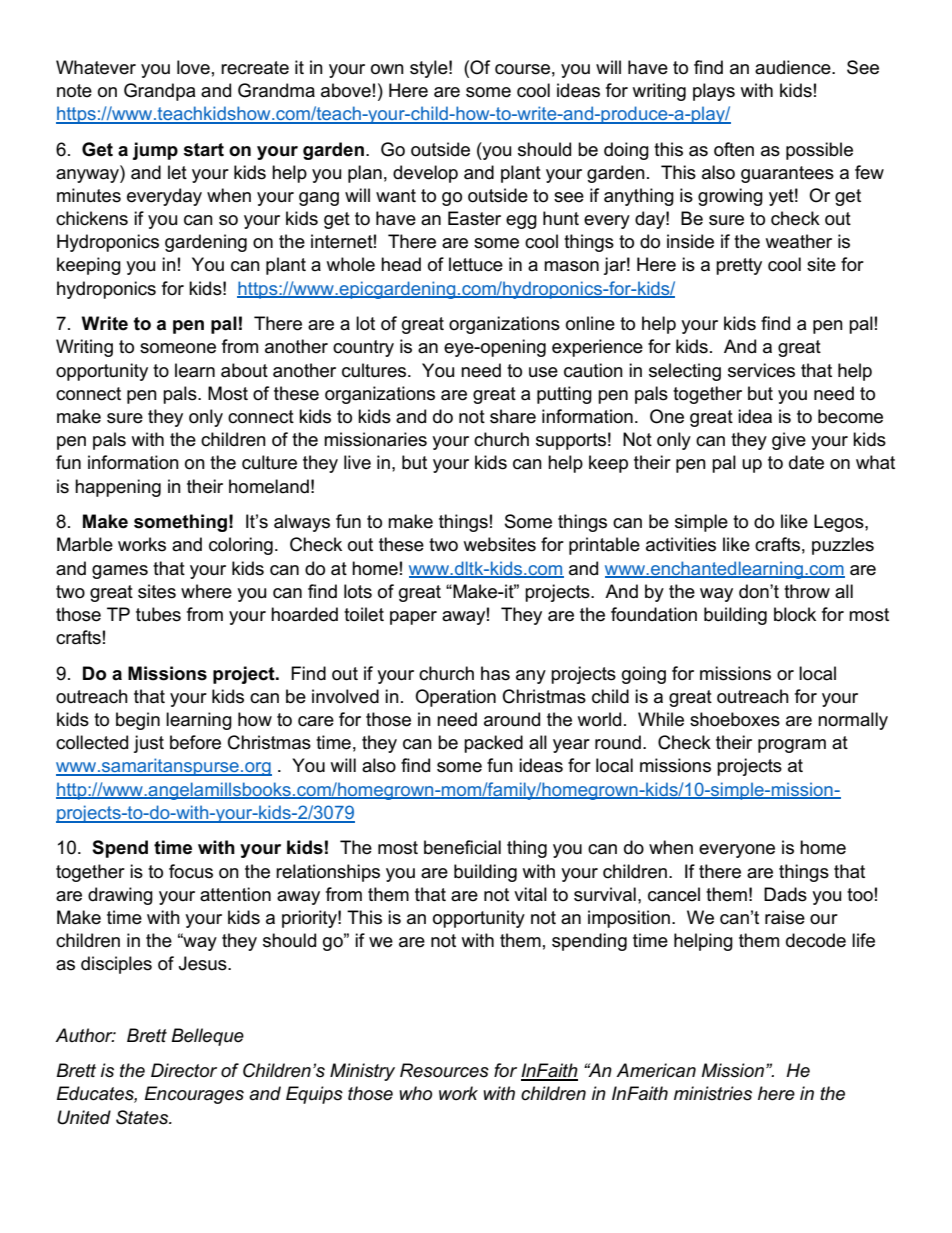 The image size is (952, 1233). What do you see at coordinates (792, 746) in the page?
I see `program` at bounding box center [792, 746].
